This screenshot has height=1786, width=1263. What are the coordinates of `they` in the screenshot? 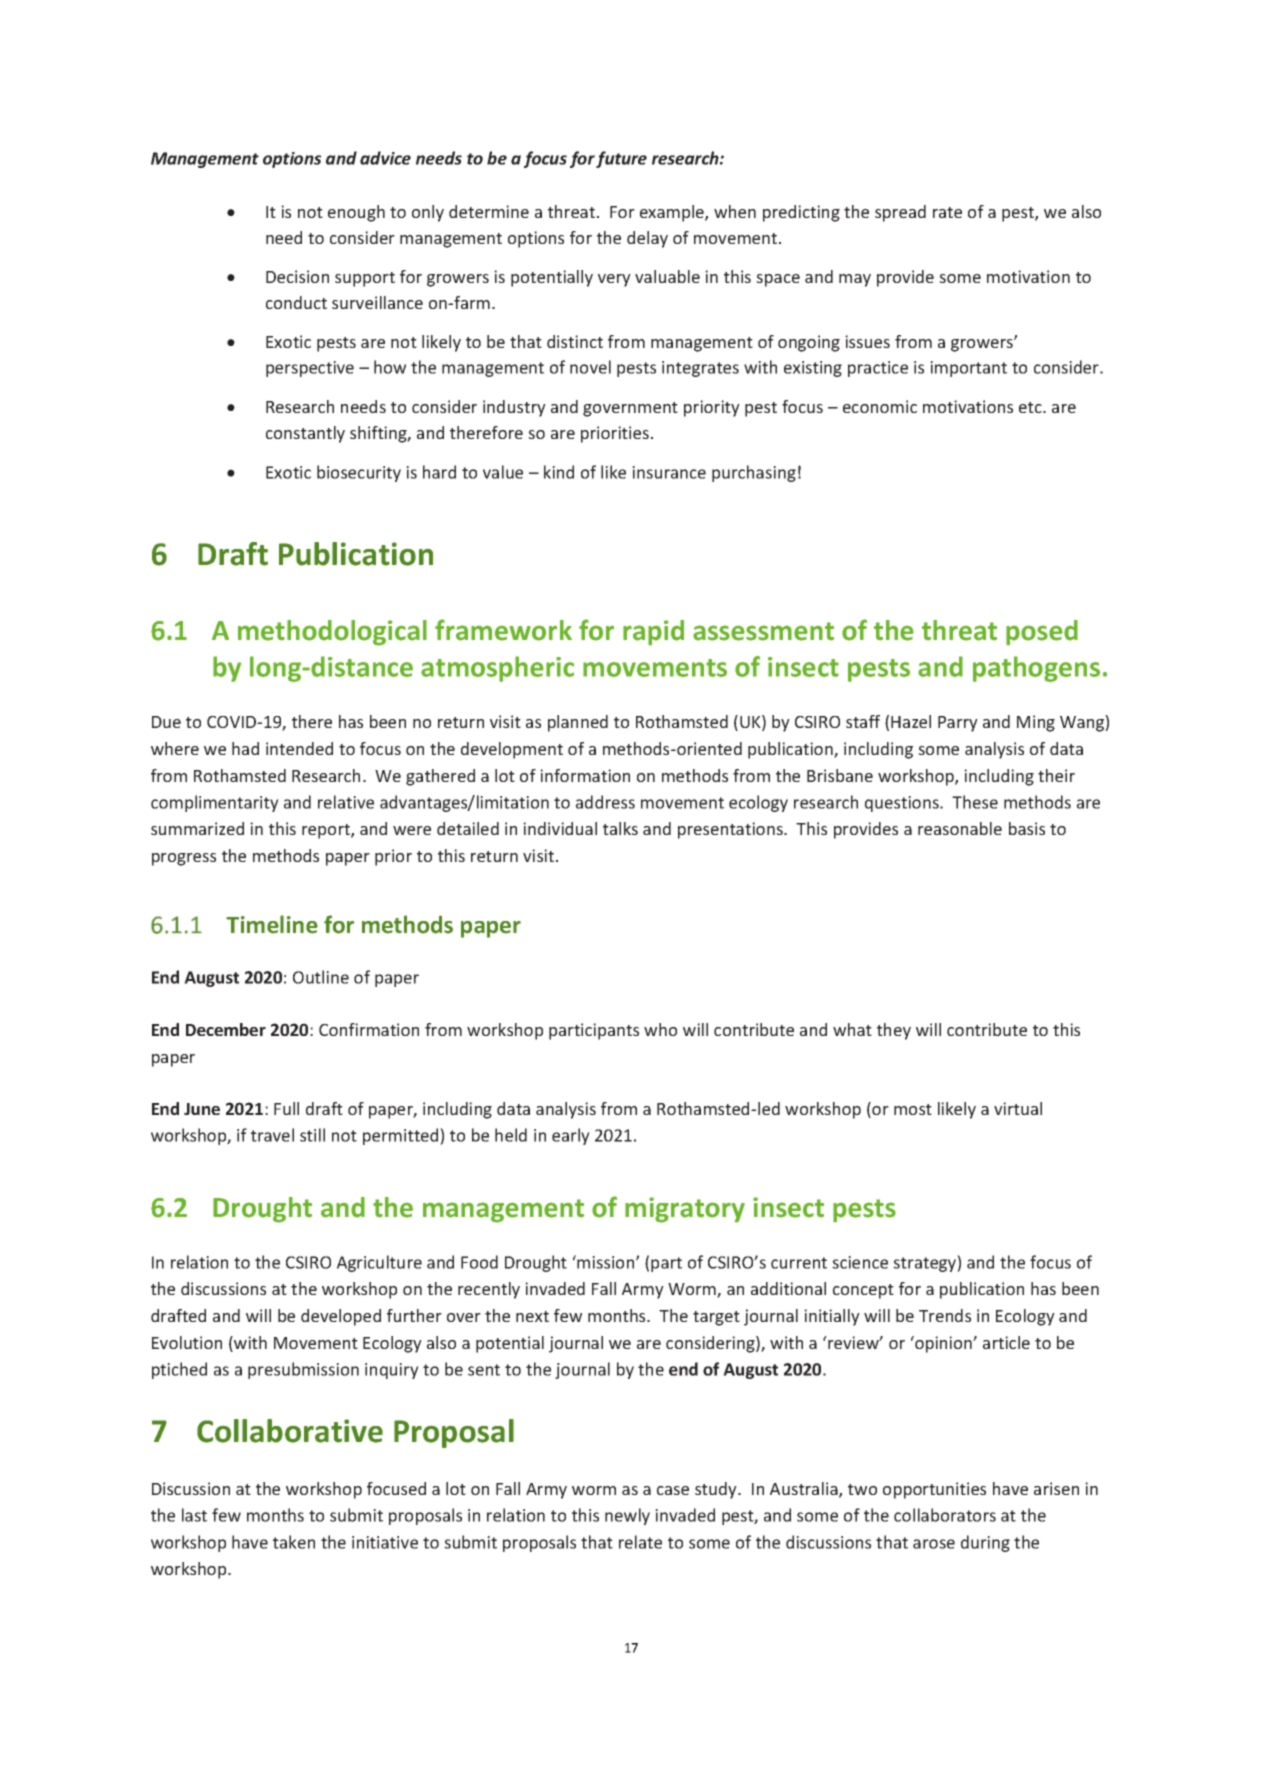 It's located at (894, 1031).
